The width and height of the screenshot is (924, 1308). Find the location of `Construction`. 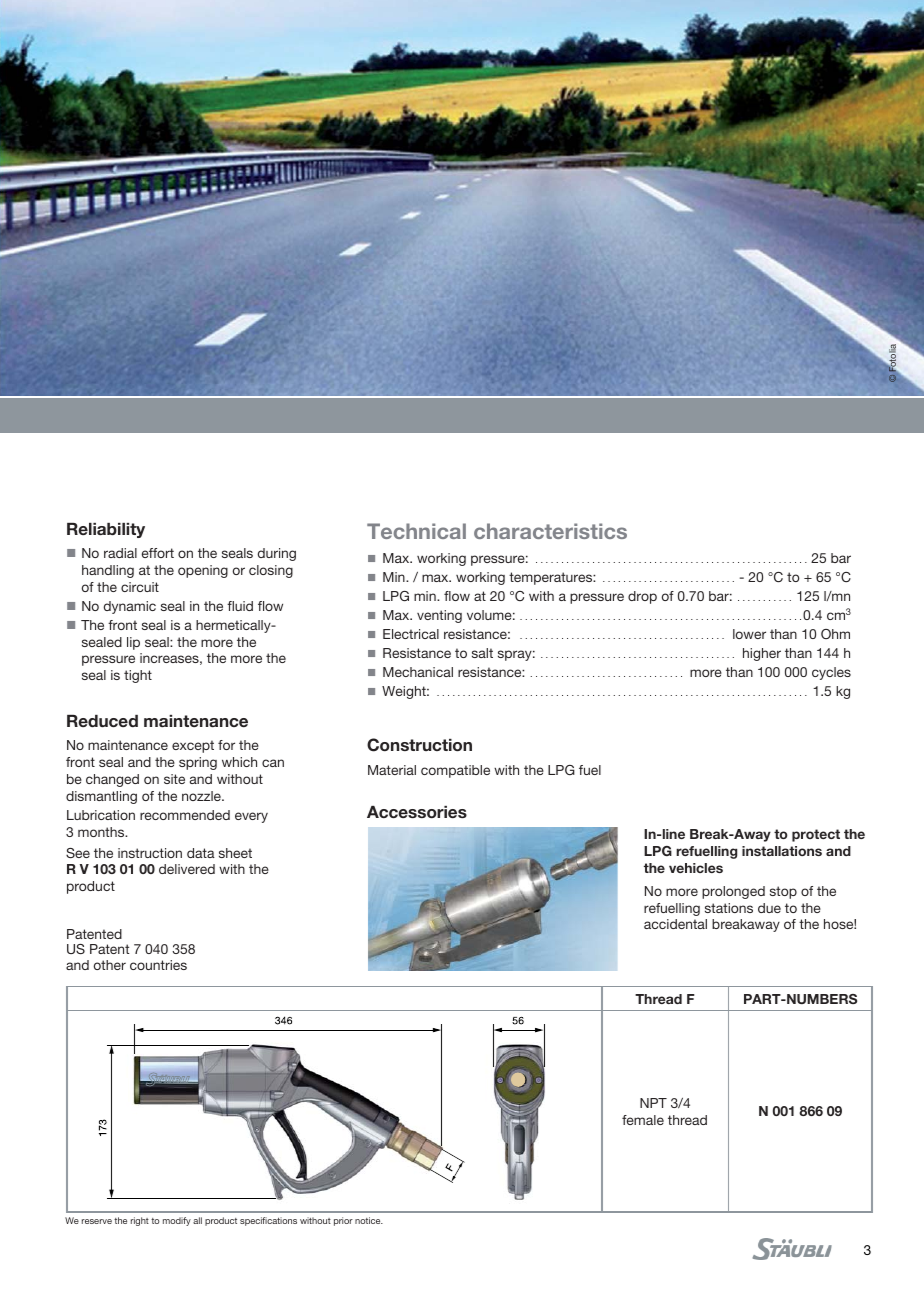

Construction is located at coordinates (419, 745).
